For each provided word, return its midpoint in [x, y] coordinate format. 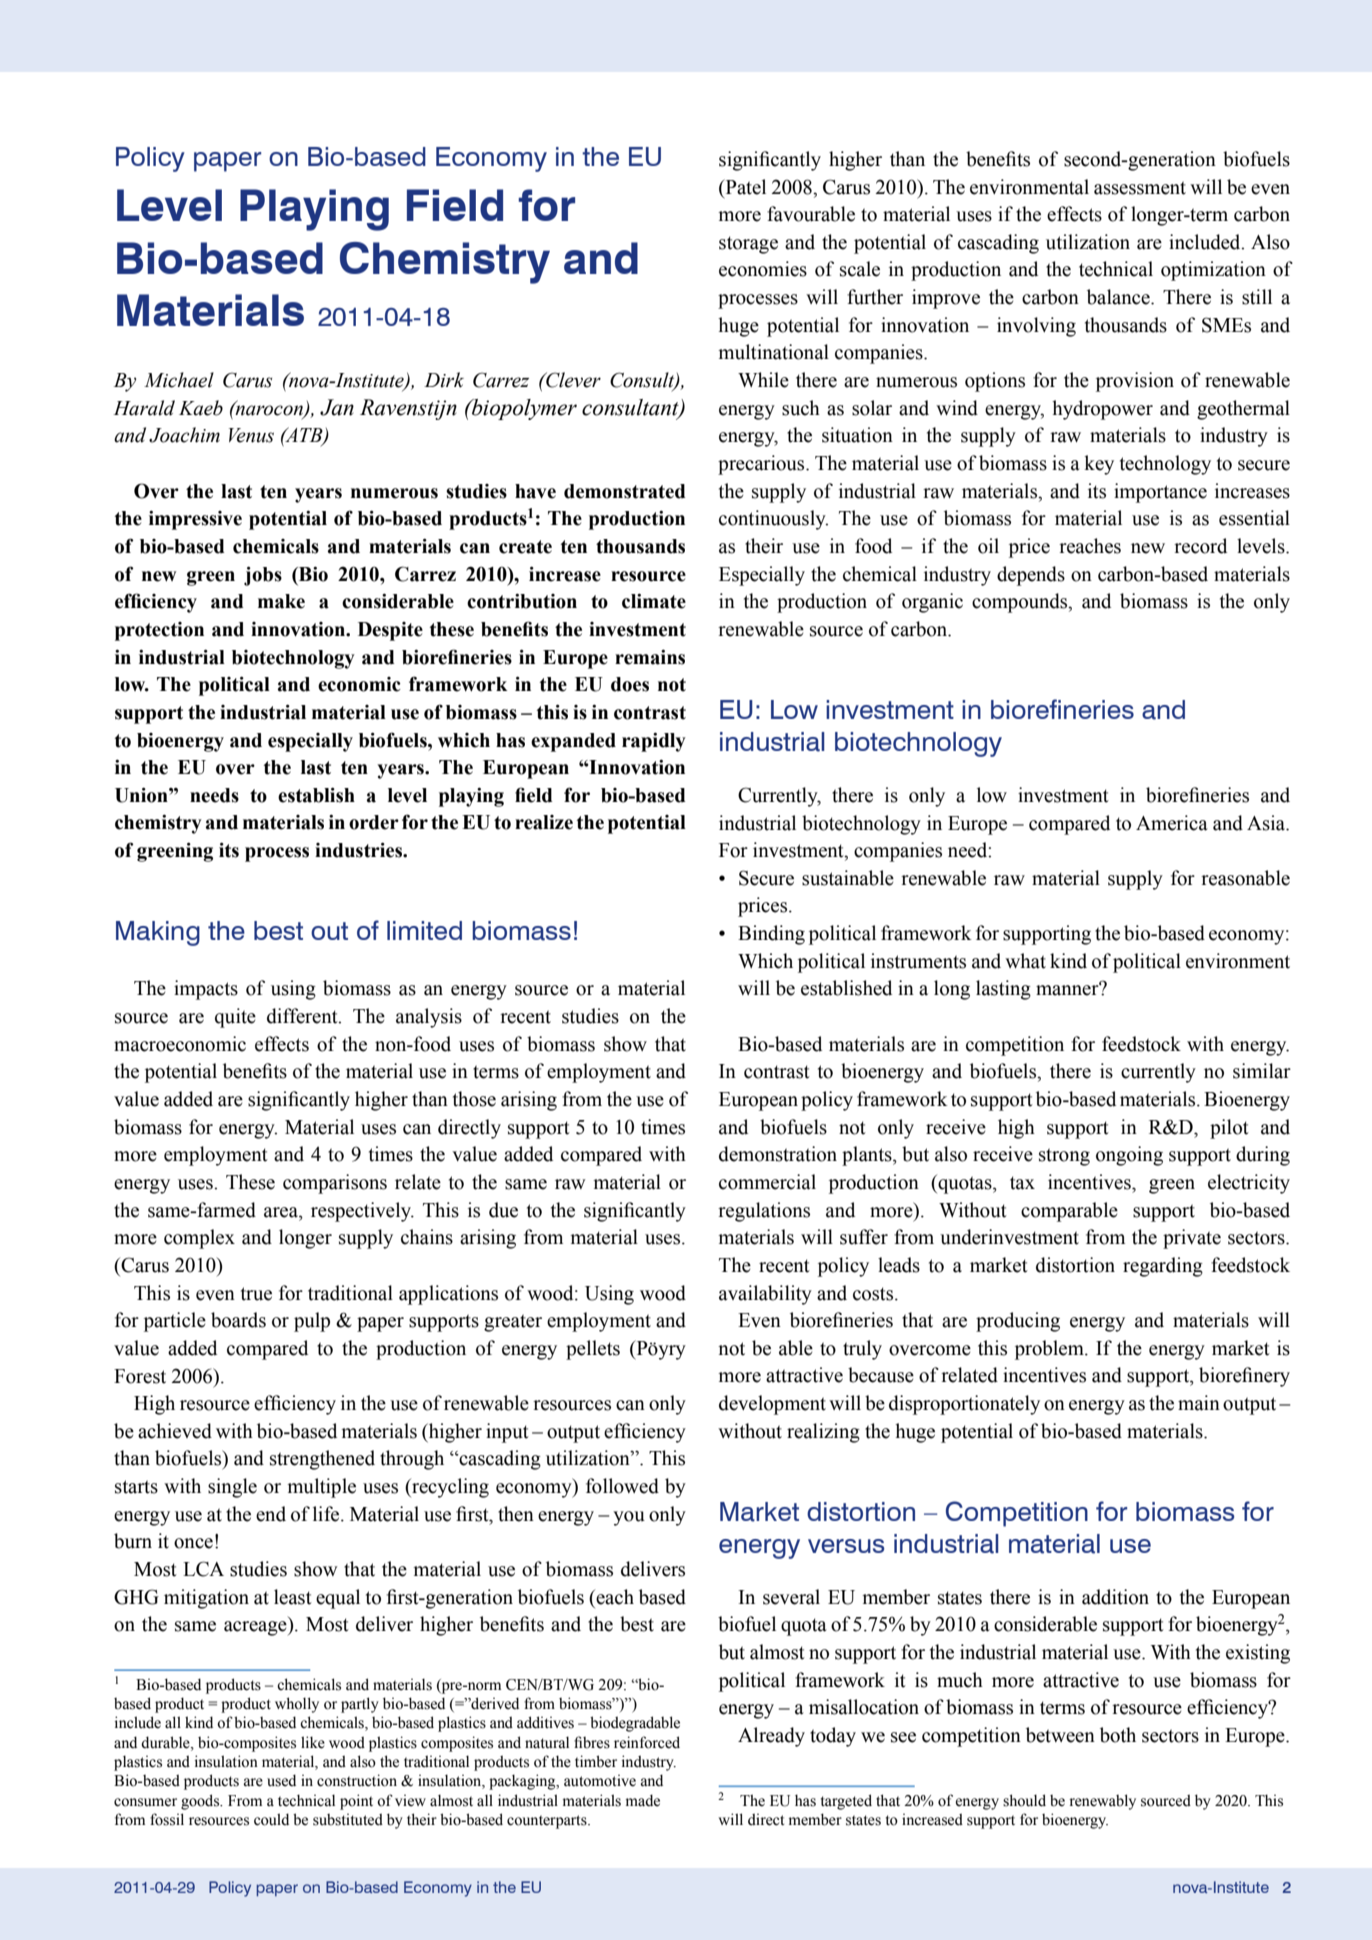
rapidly [654, 742]
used [281, 1780]
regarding [1163, 1267]
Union [142, 795]
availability [765, 1295]
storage [748, 245]
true [256, 1294]
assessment [1140, 188]
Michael [179, 380]
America [1172, 823]
